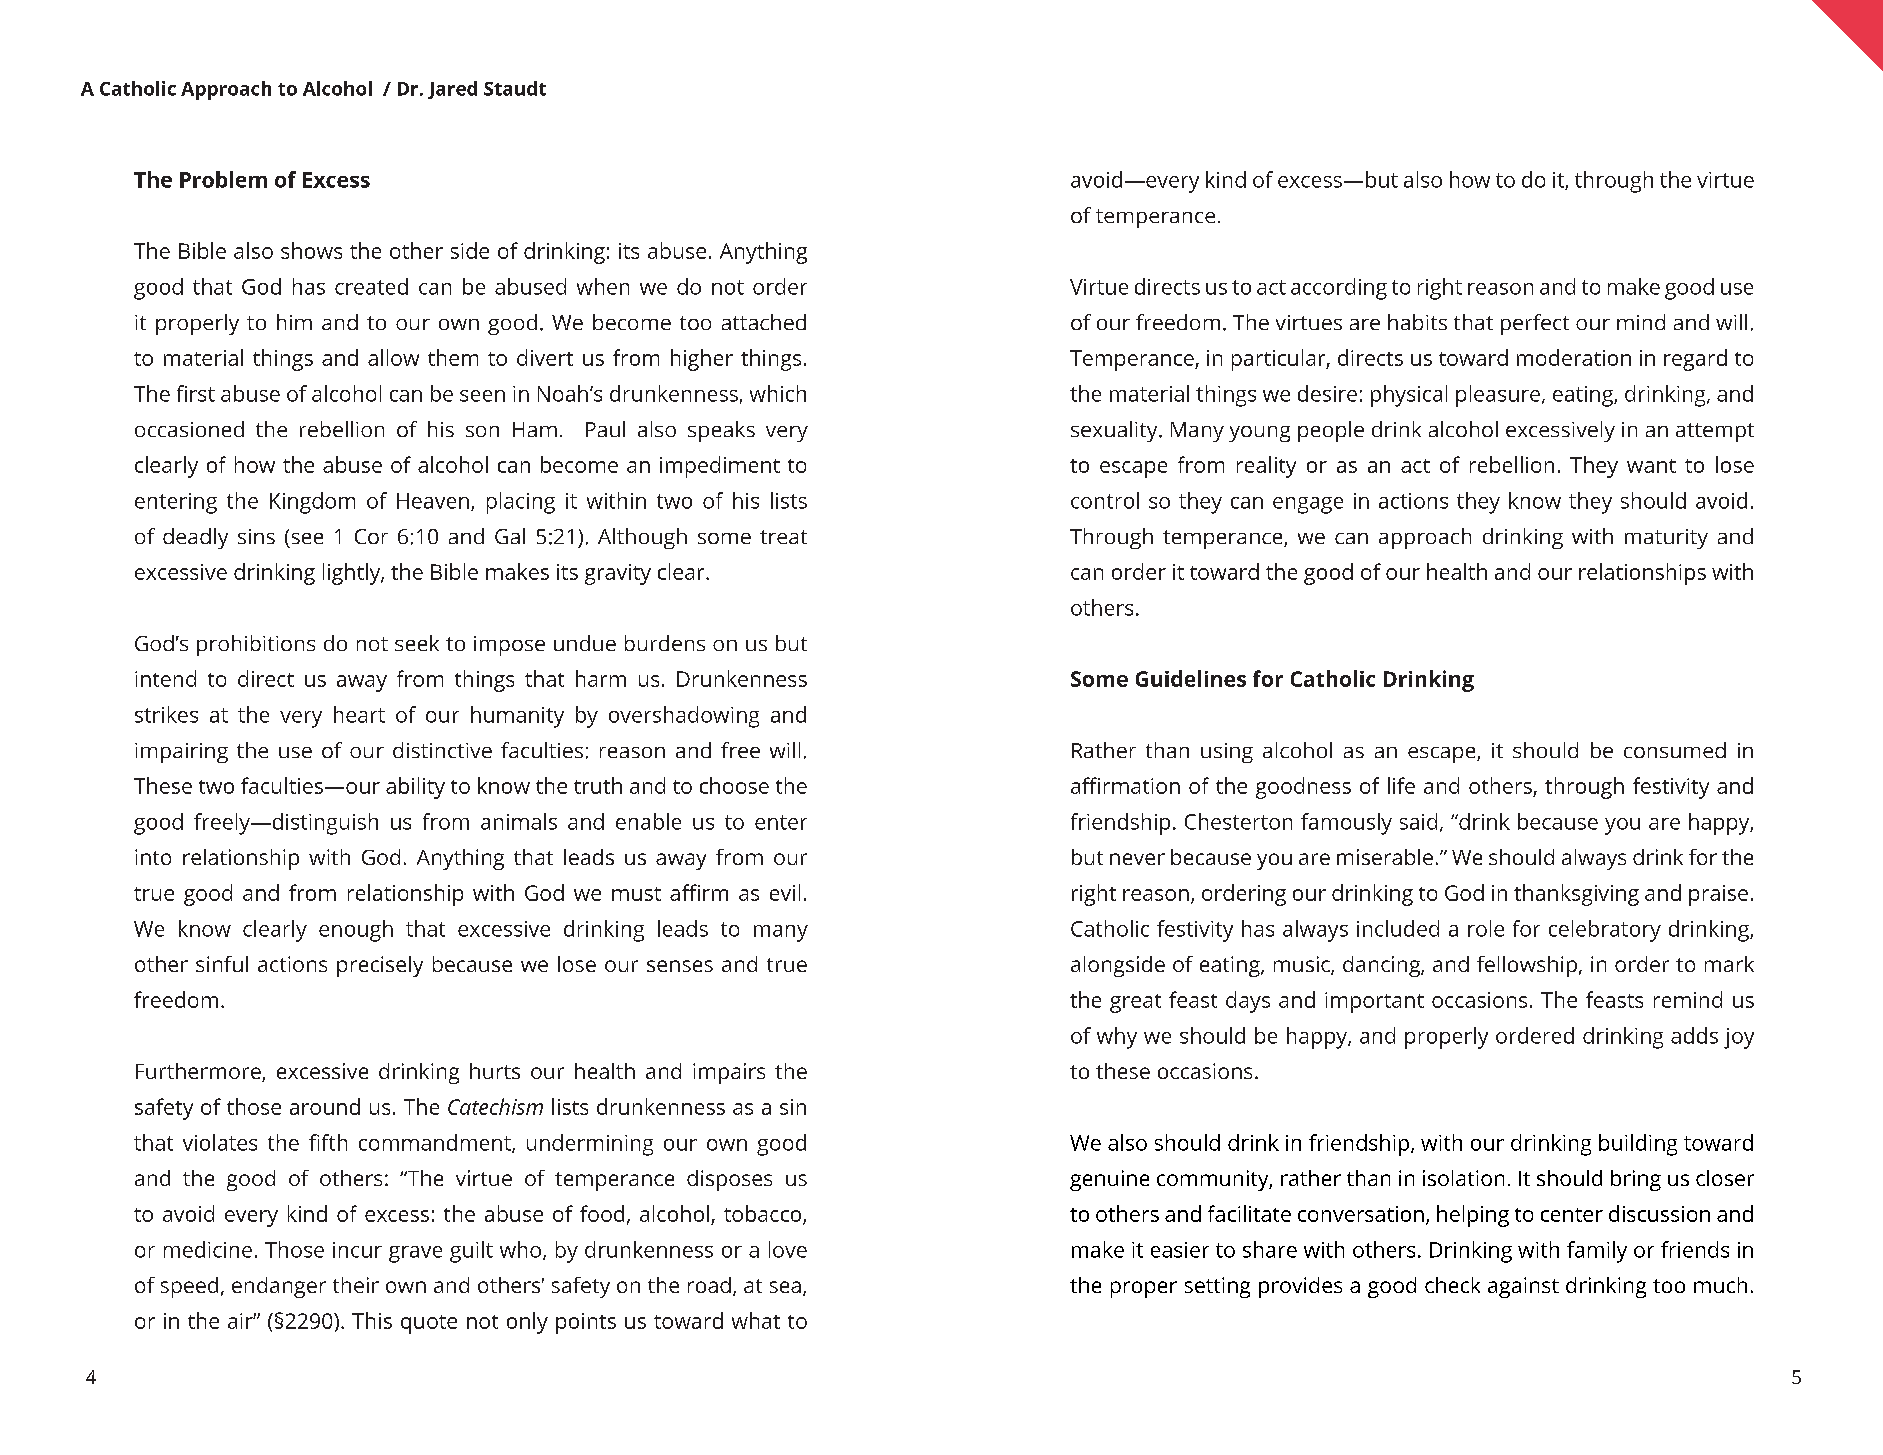 The width and height of the screenshot is (1883, 1455). What do you see at coordinates (452, 90) in the screenshot?
I see `Jared` at bounding box center [452, 90].
